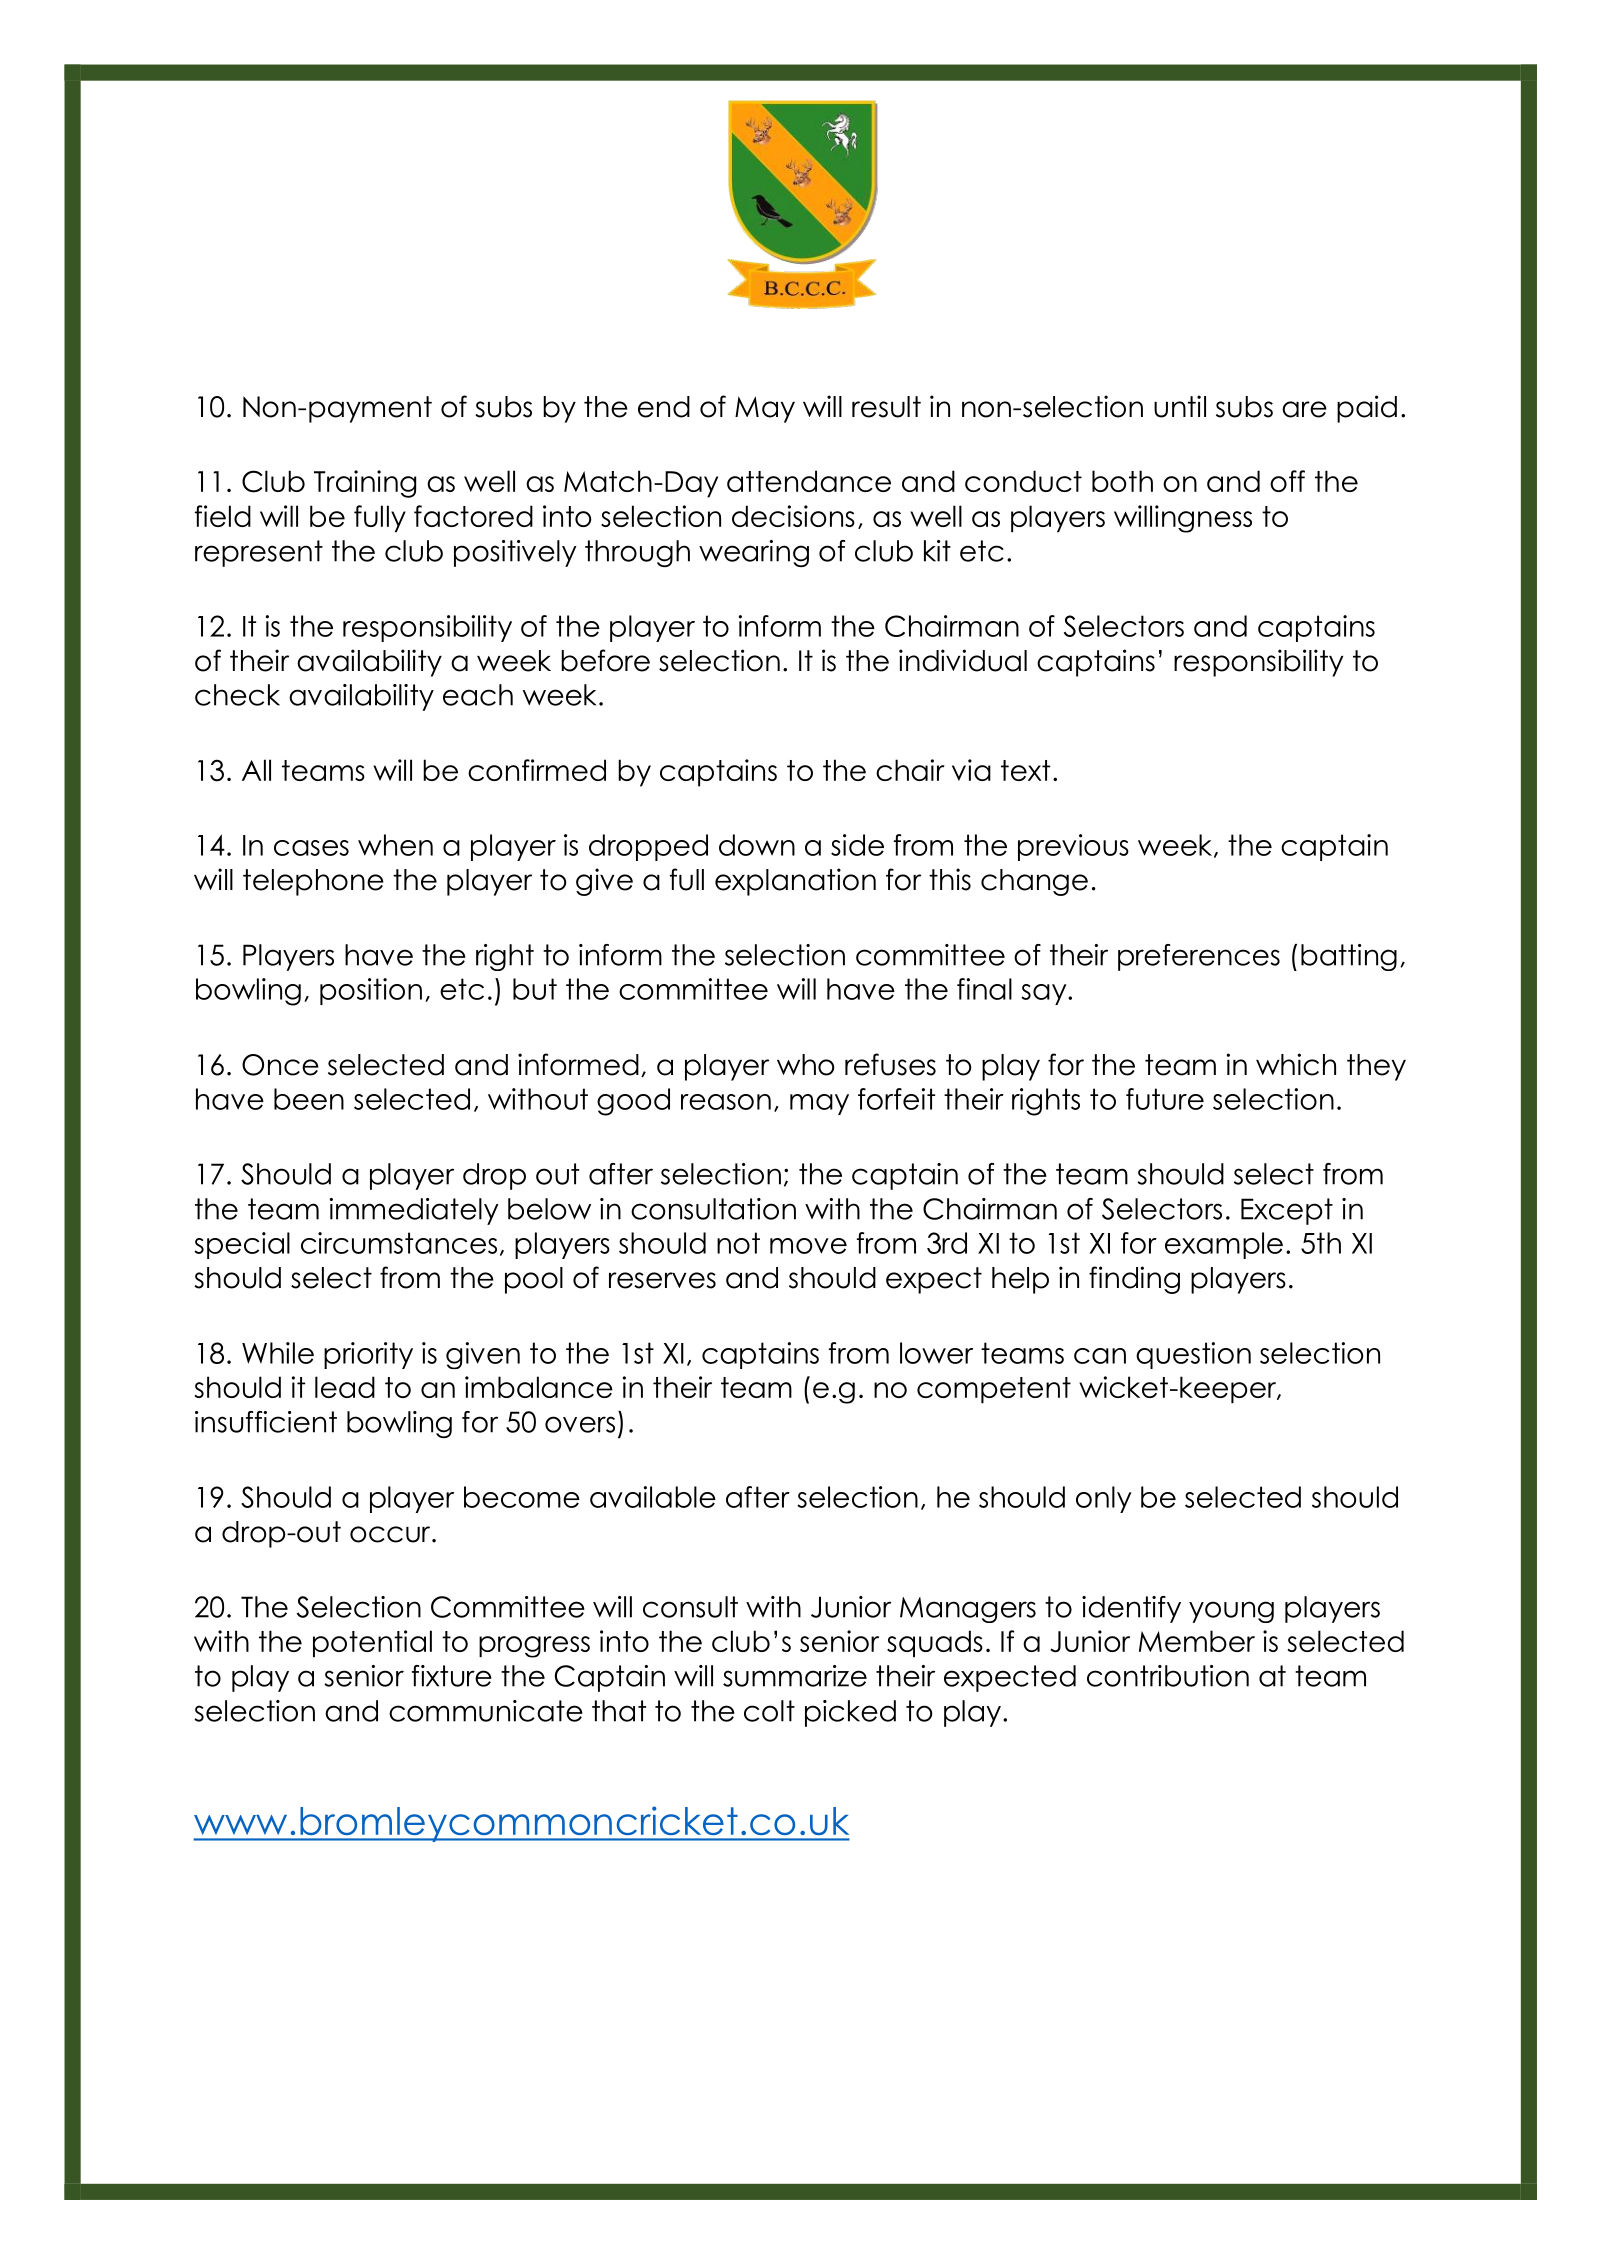  What do you see at coordinates (757, 845) in the page?
I see `down` at bounding box center [757, 845].
